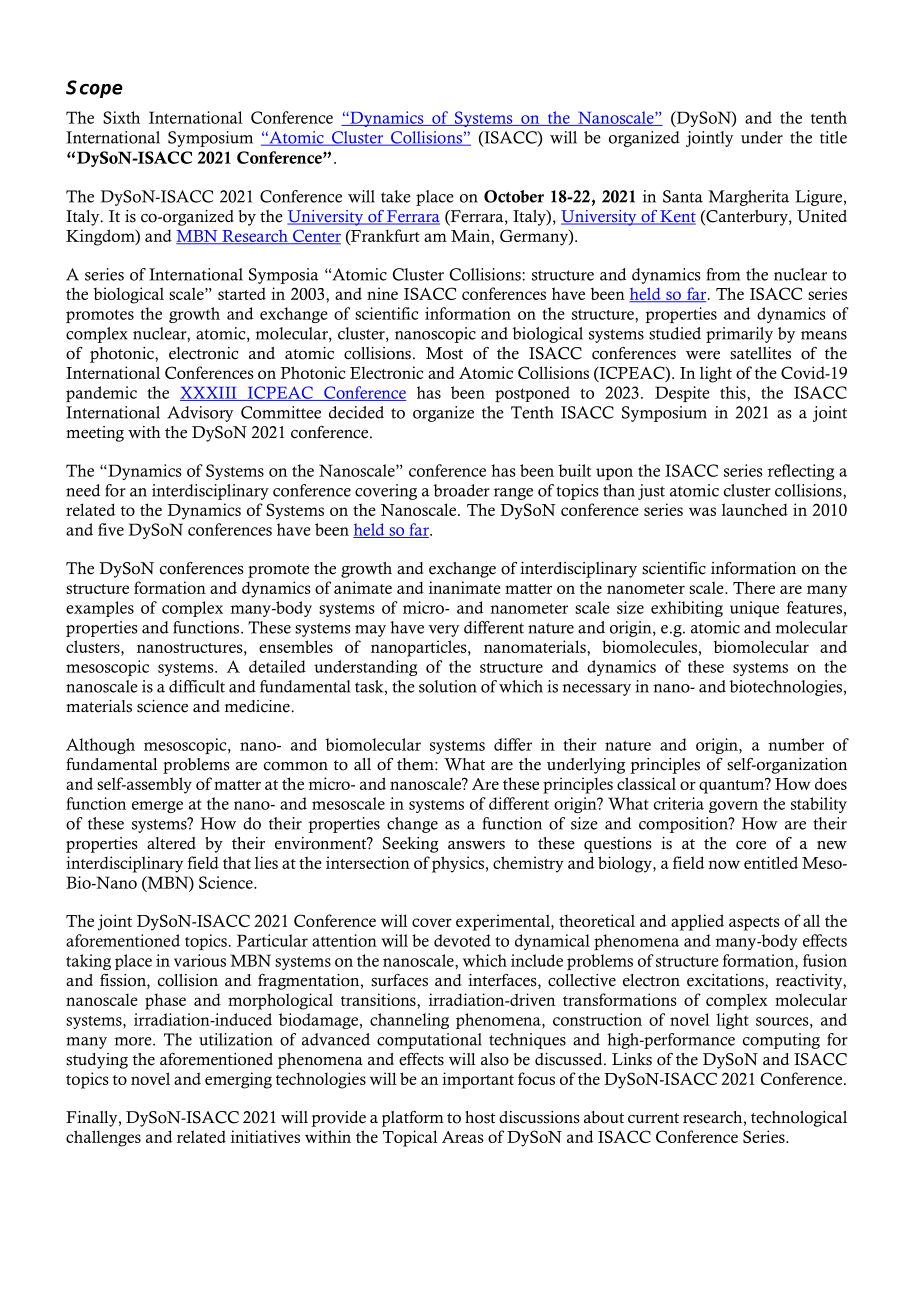  Describe the element at coordinates (238, 1080) in the page. I see `emerging` at that location.
